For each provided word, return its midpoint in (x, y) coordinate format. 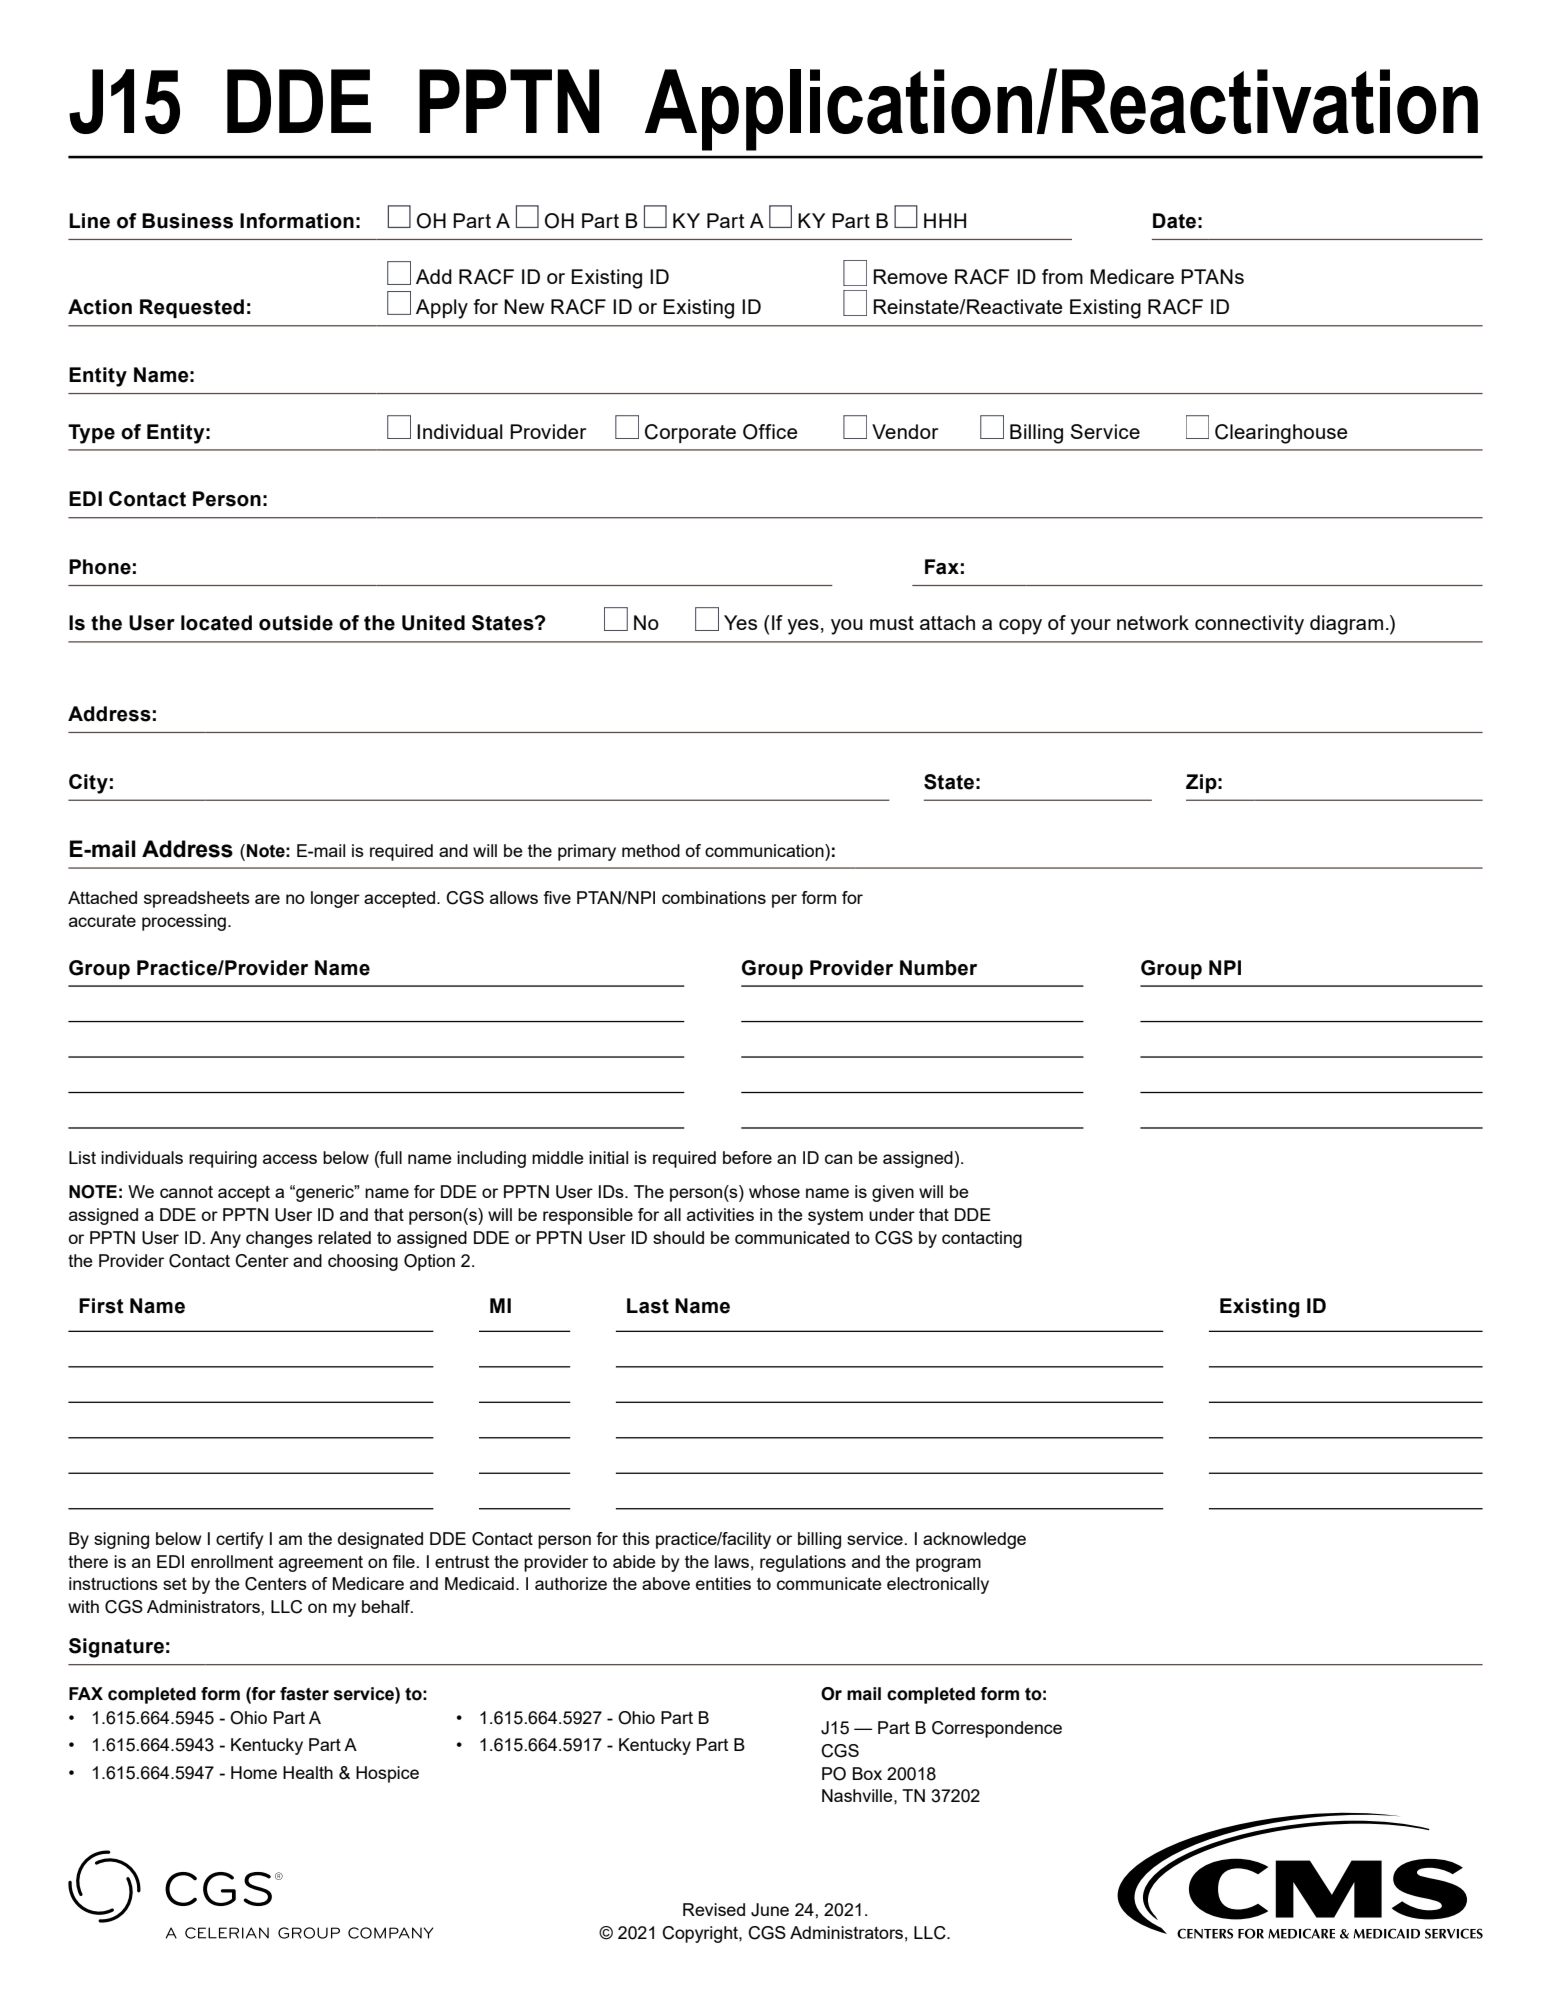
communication (765, 850)
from (1062, 276)
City (88, 784)
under (892, 1214)
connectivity (1249, 625)
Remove (910, 276)
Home (254, 1772)
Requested (192, 308)
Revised (714, 1909)
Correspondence (997, 1729)
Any (225, 1239)
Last (648, 1306)
